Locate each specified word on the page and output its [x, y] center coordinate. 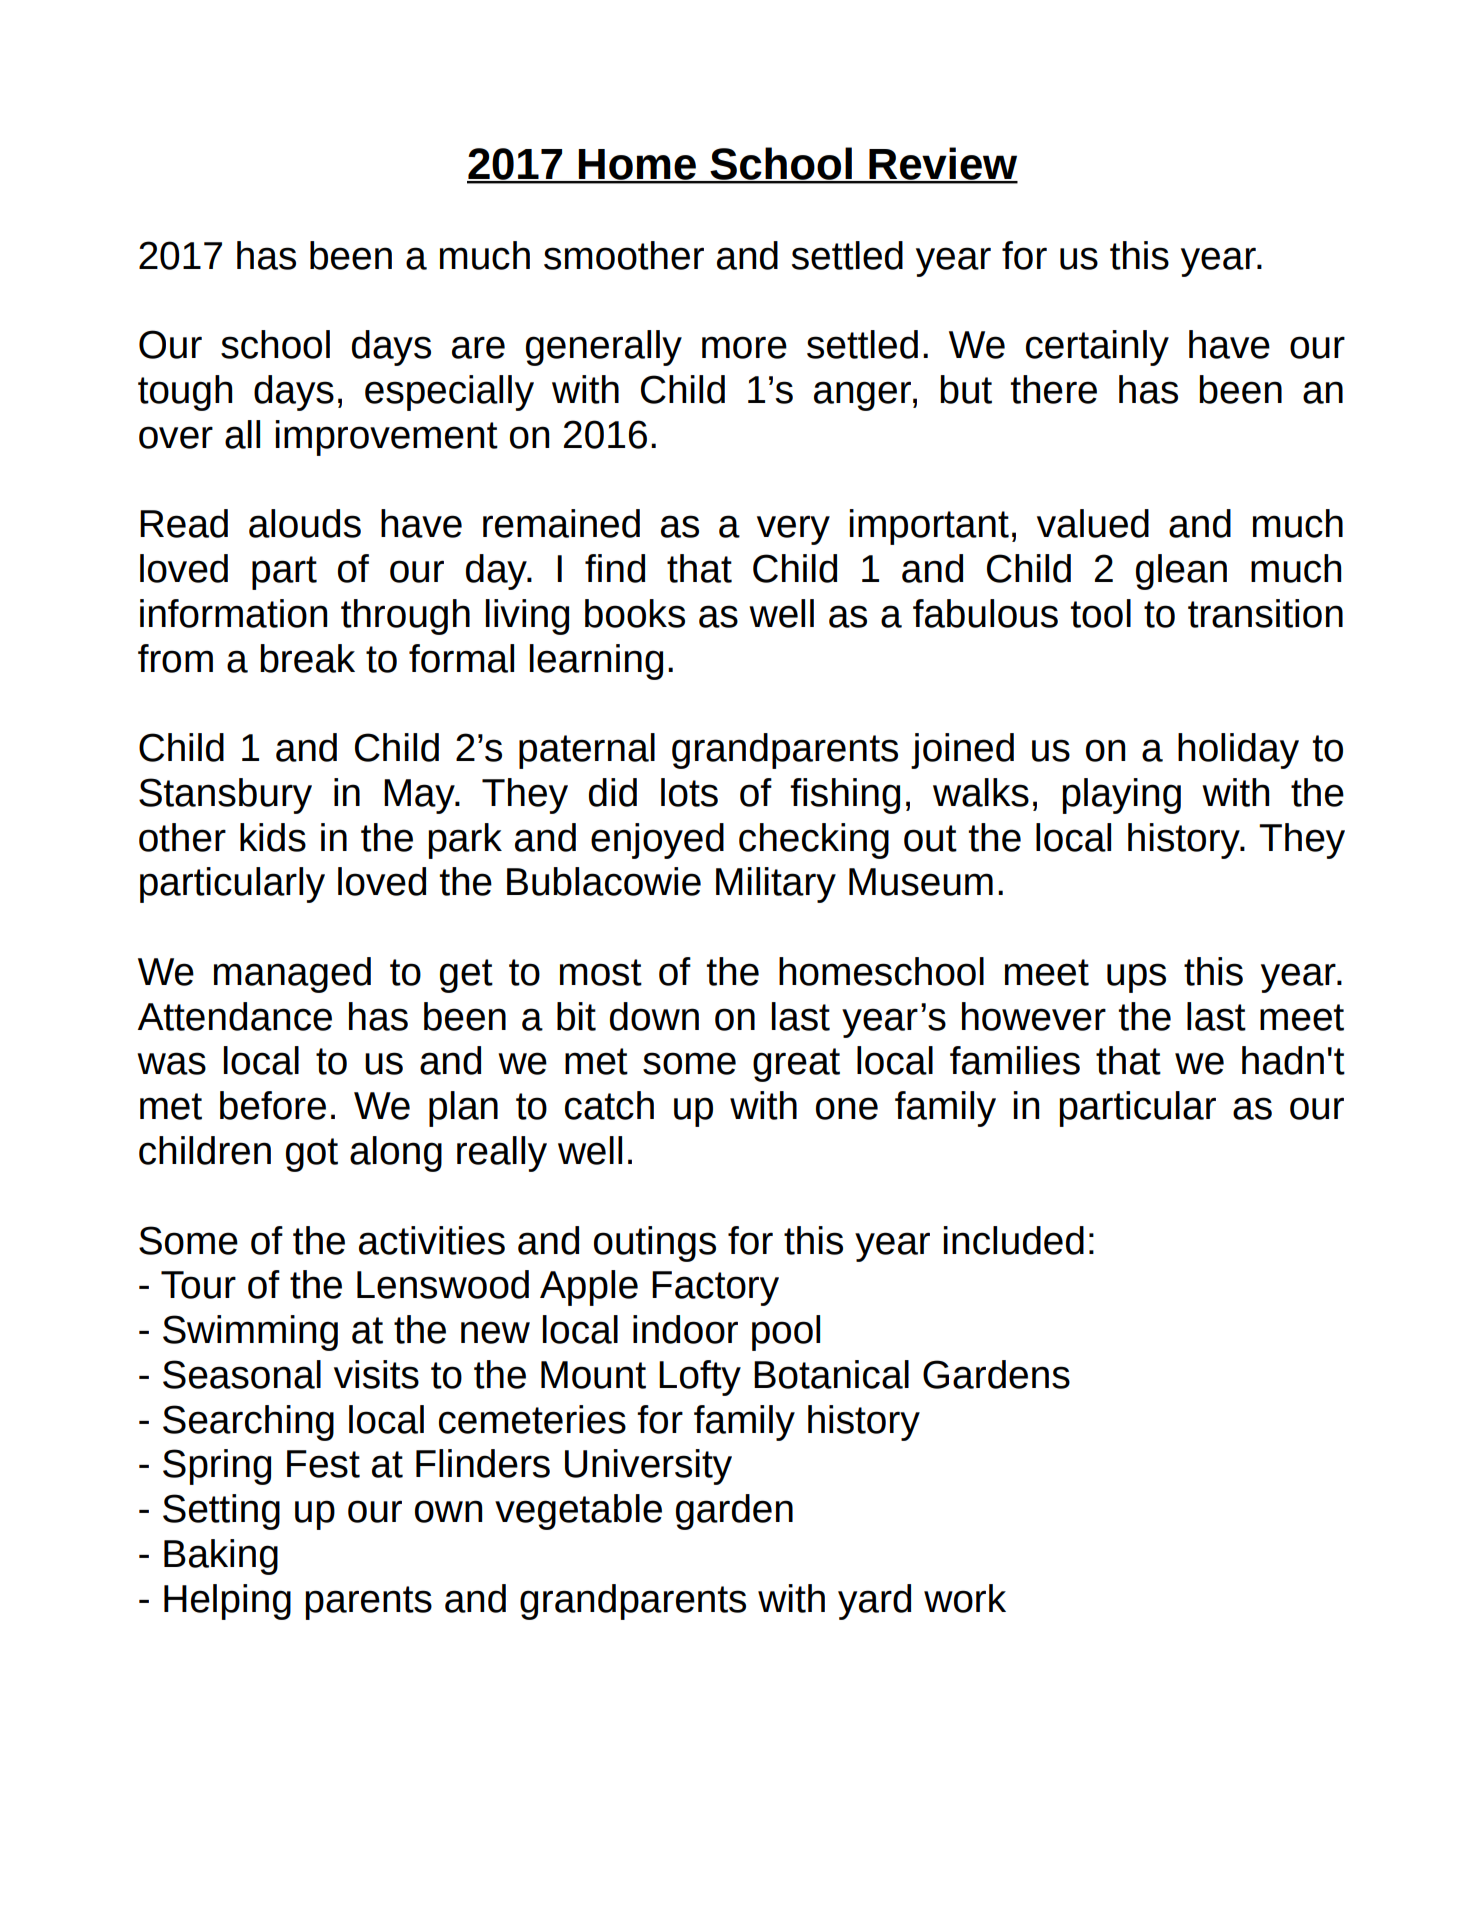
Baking [221, 1557]
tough [185, 393]
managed [292, 975]
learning [596, 662]
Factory [715, 1288]
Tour [198, 1285]
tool [1101, 613]
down [654, 1016]
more [744, 347]
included [1014, 1240]
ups [1136, 978]
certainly [1097, 348]
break [307, 658]
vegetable [578, 1512]
